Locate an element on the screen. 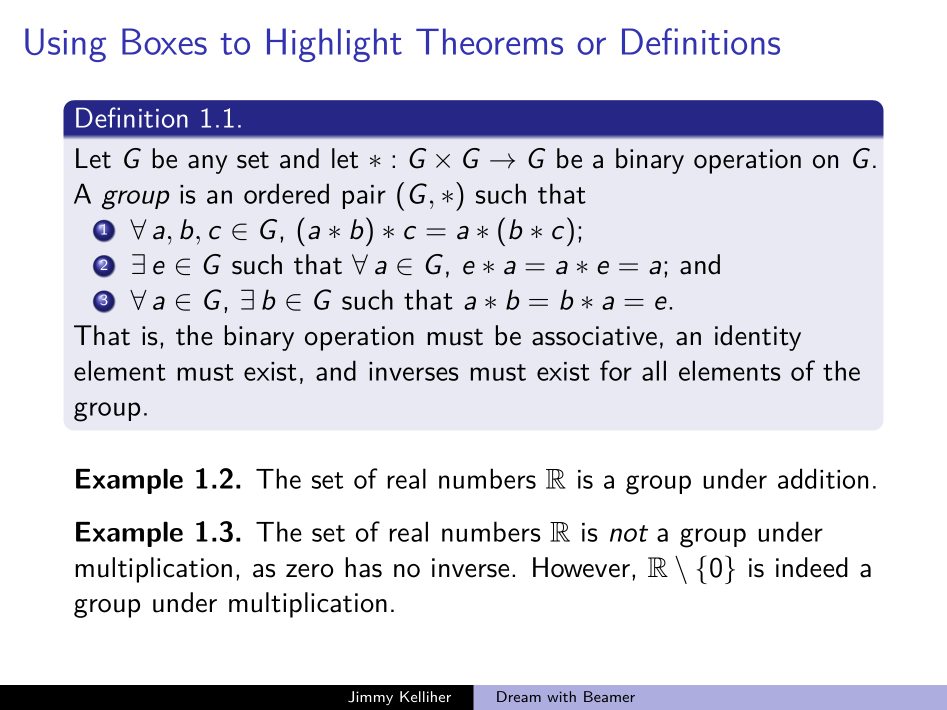 The height and width of the screenshot is (710, 947). addition is located at coordinates (823, 478).
